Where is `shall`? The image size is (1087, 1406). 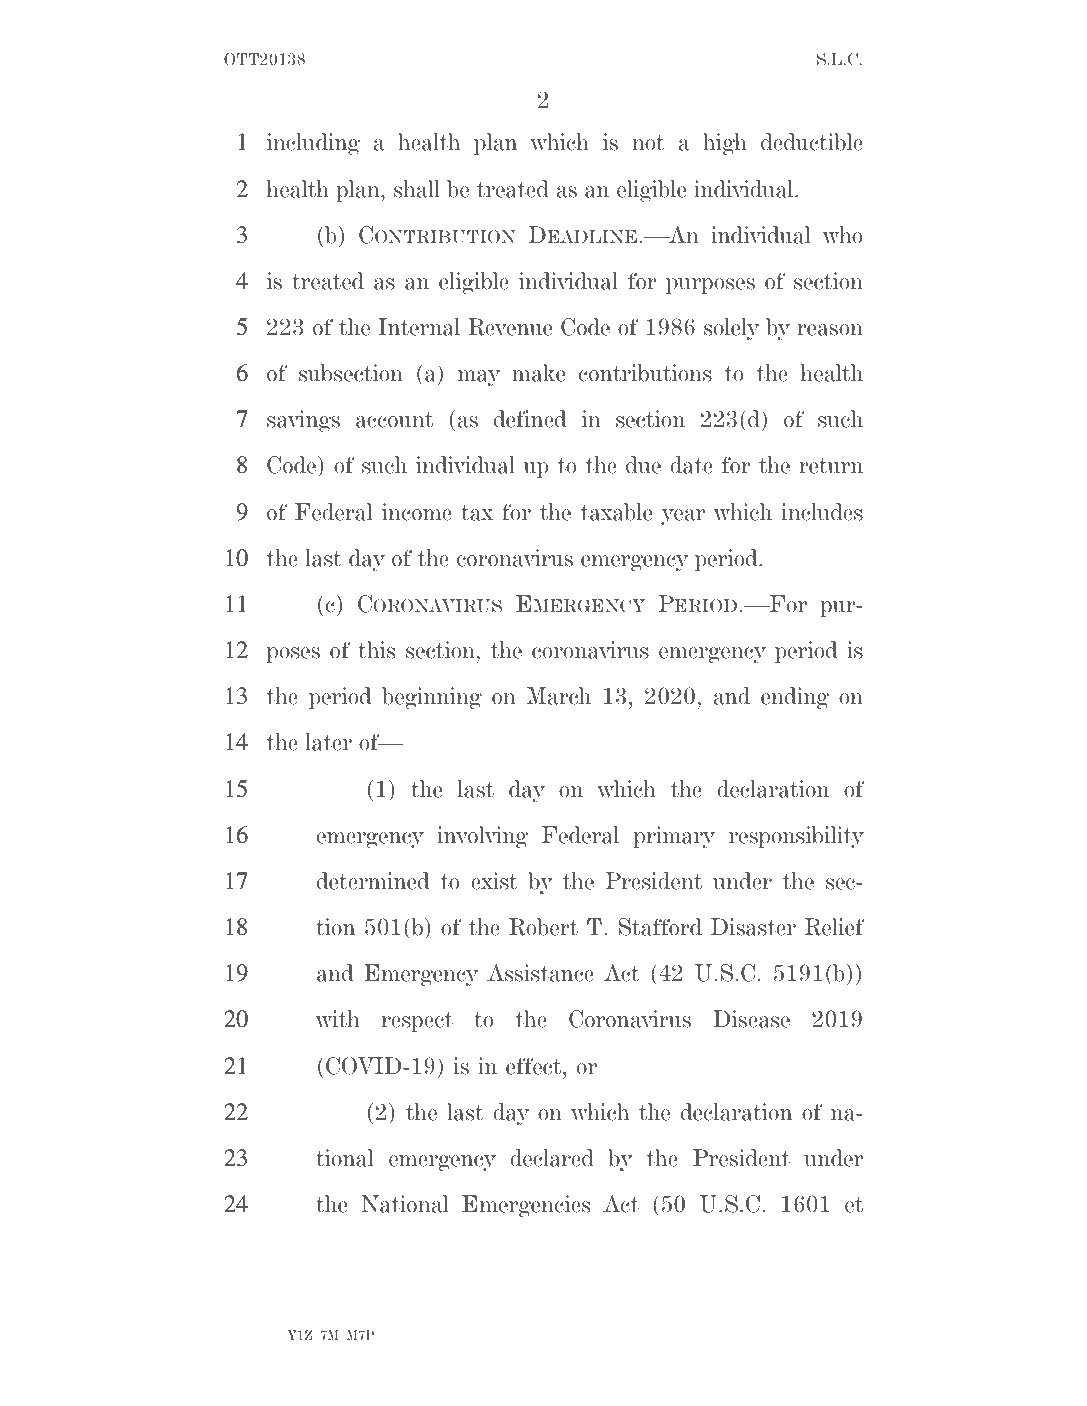 shall is located at coordinates (417, 189).
